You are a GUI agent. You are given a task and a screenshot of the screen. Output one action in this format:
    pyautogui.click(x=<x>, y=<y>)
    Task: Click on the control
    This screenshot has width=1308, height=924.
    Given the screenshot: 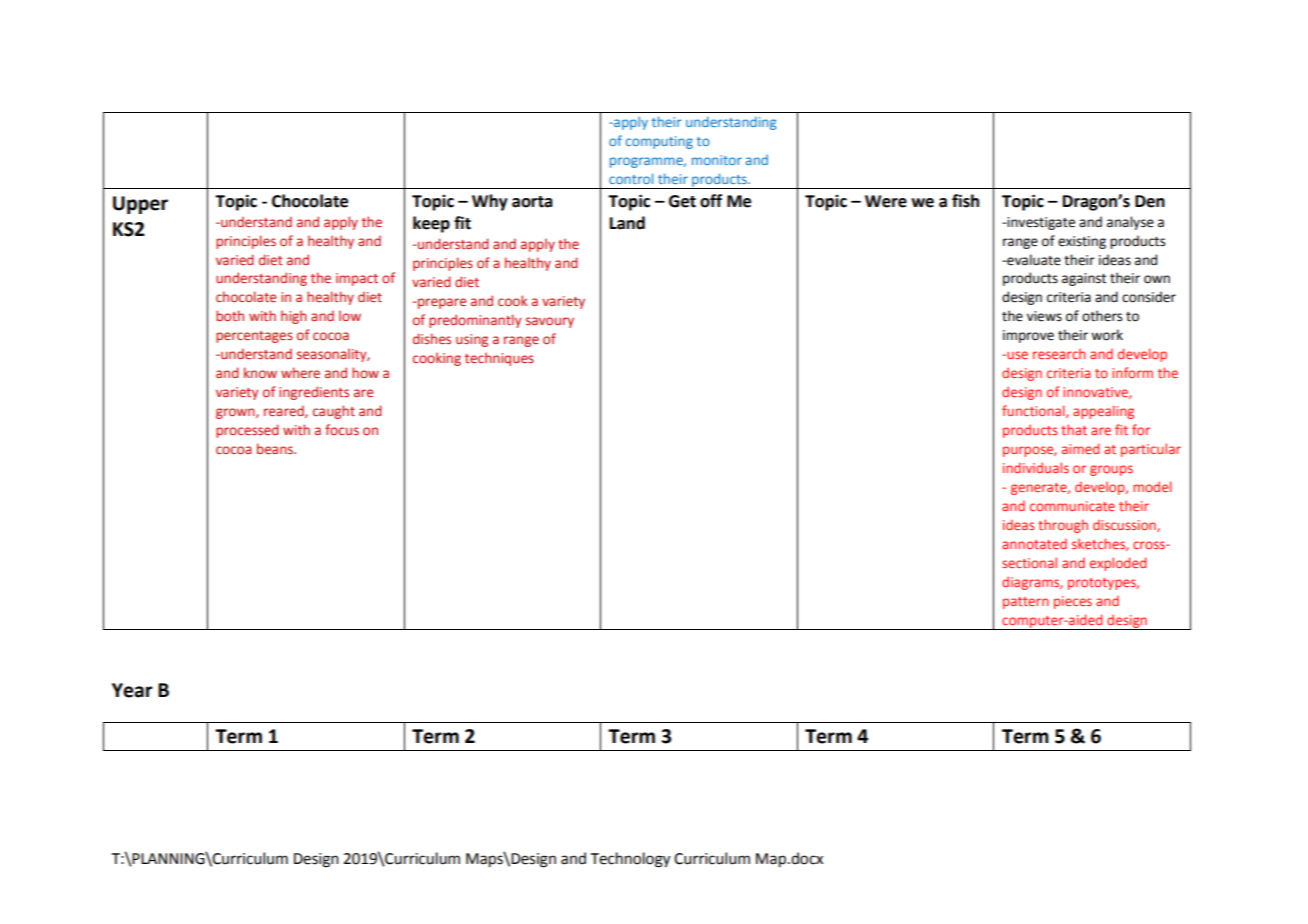 What is the action you would take?
    pyautogui.click(x=631, y=178)
